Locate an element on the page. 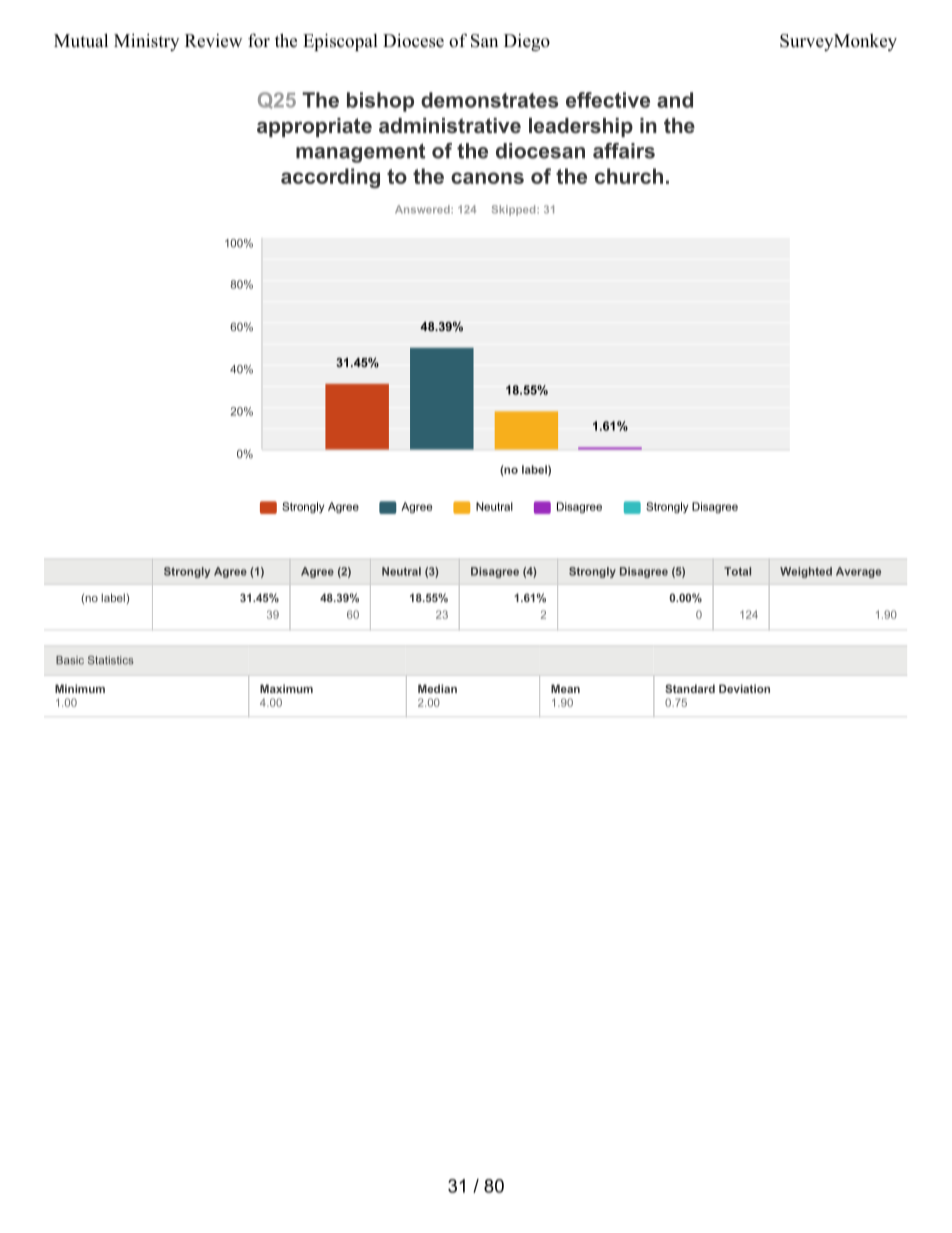 The height and width of the document is (1233, 952). Ministry is located at coordinates (146, 42).
